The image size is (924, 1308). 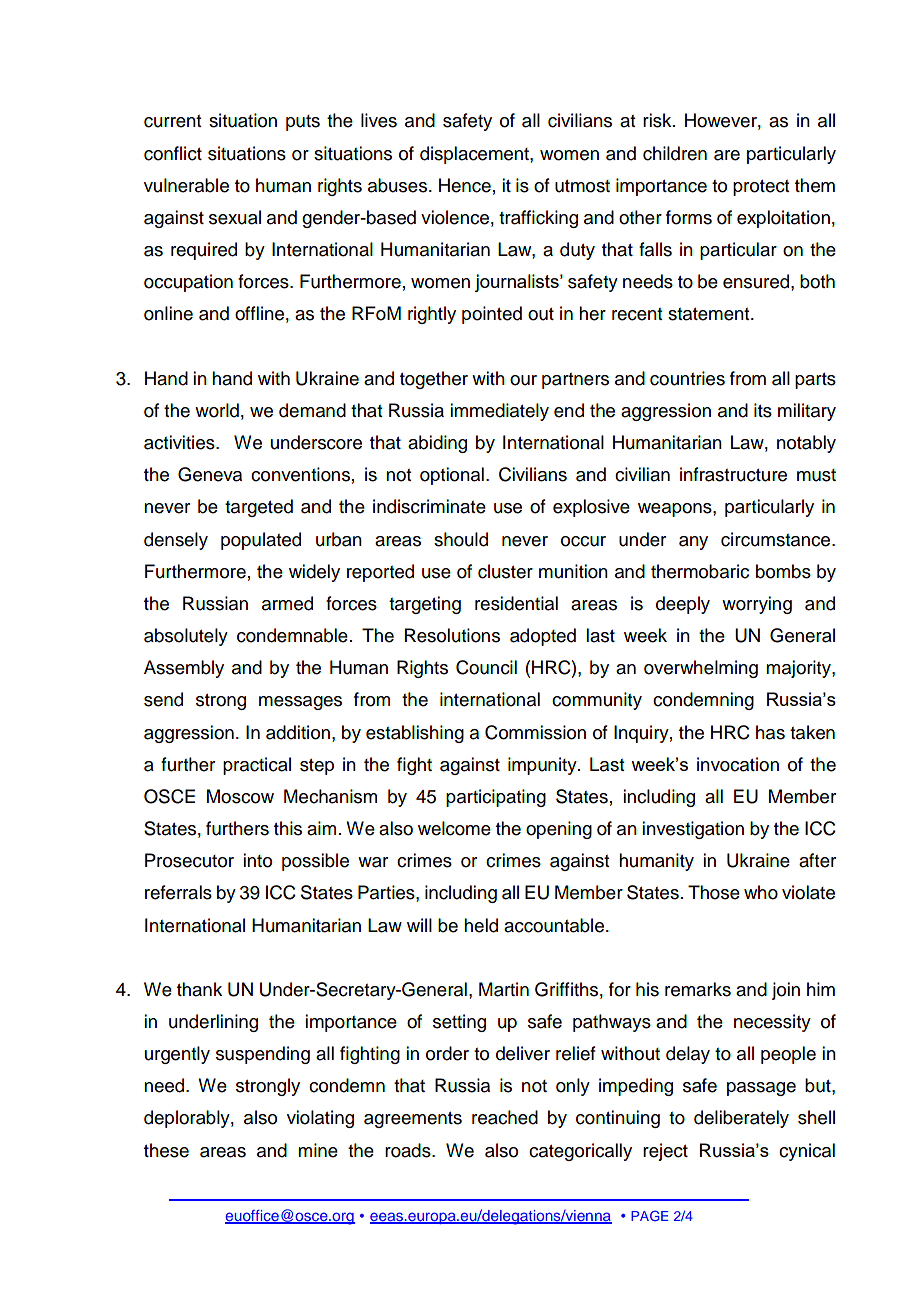 I want to click on into, so click(x=257, y=860).
